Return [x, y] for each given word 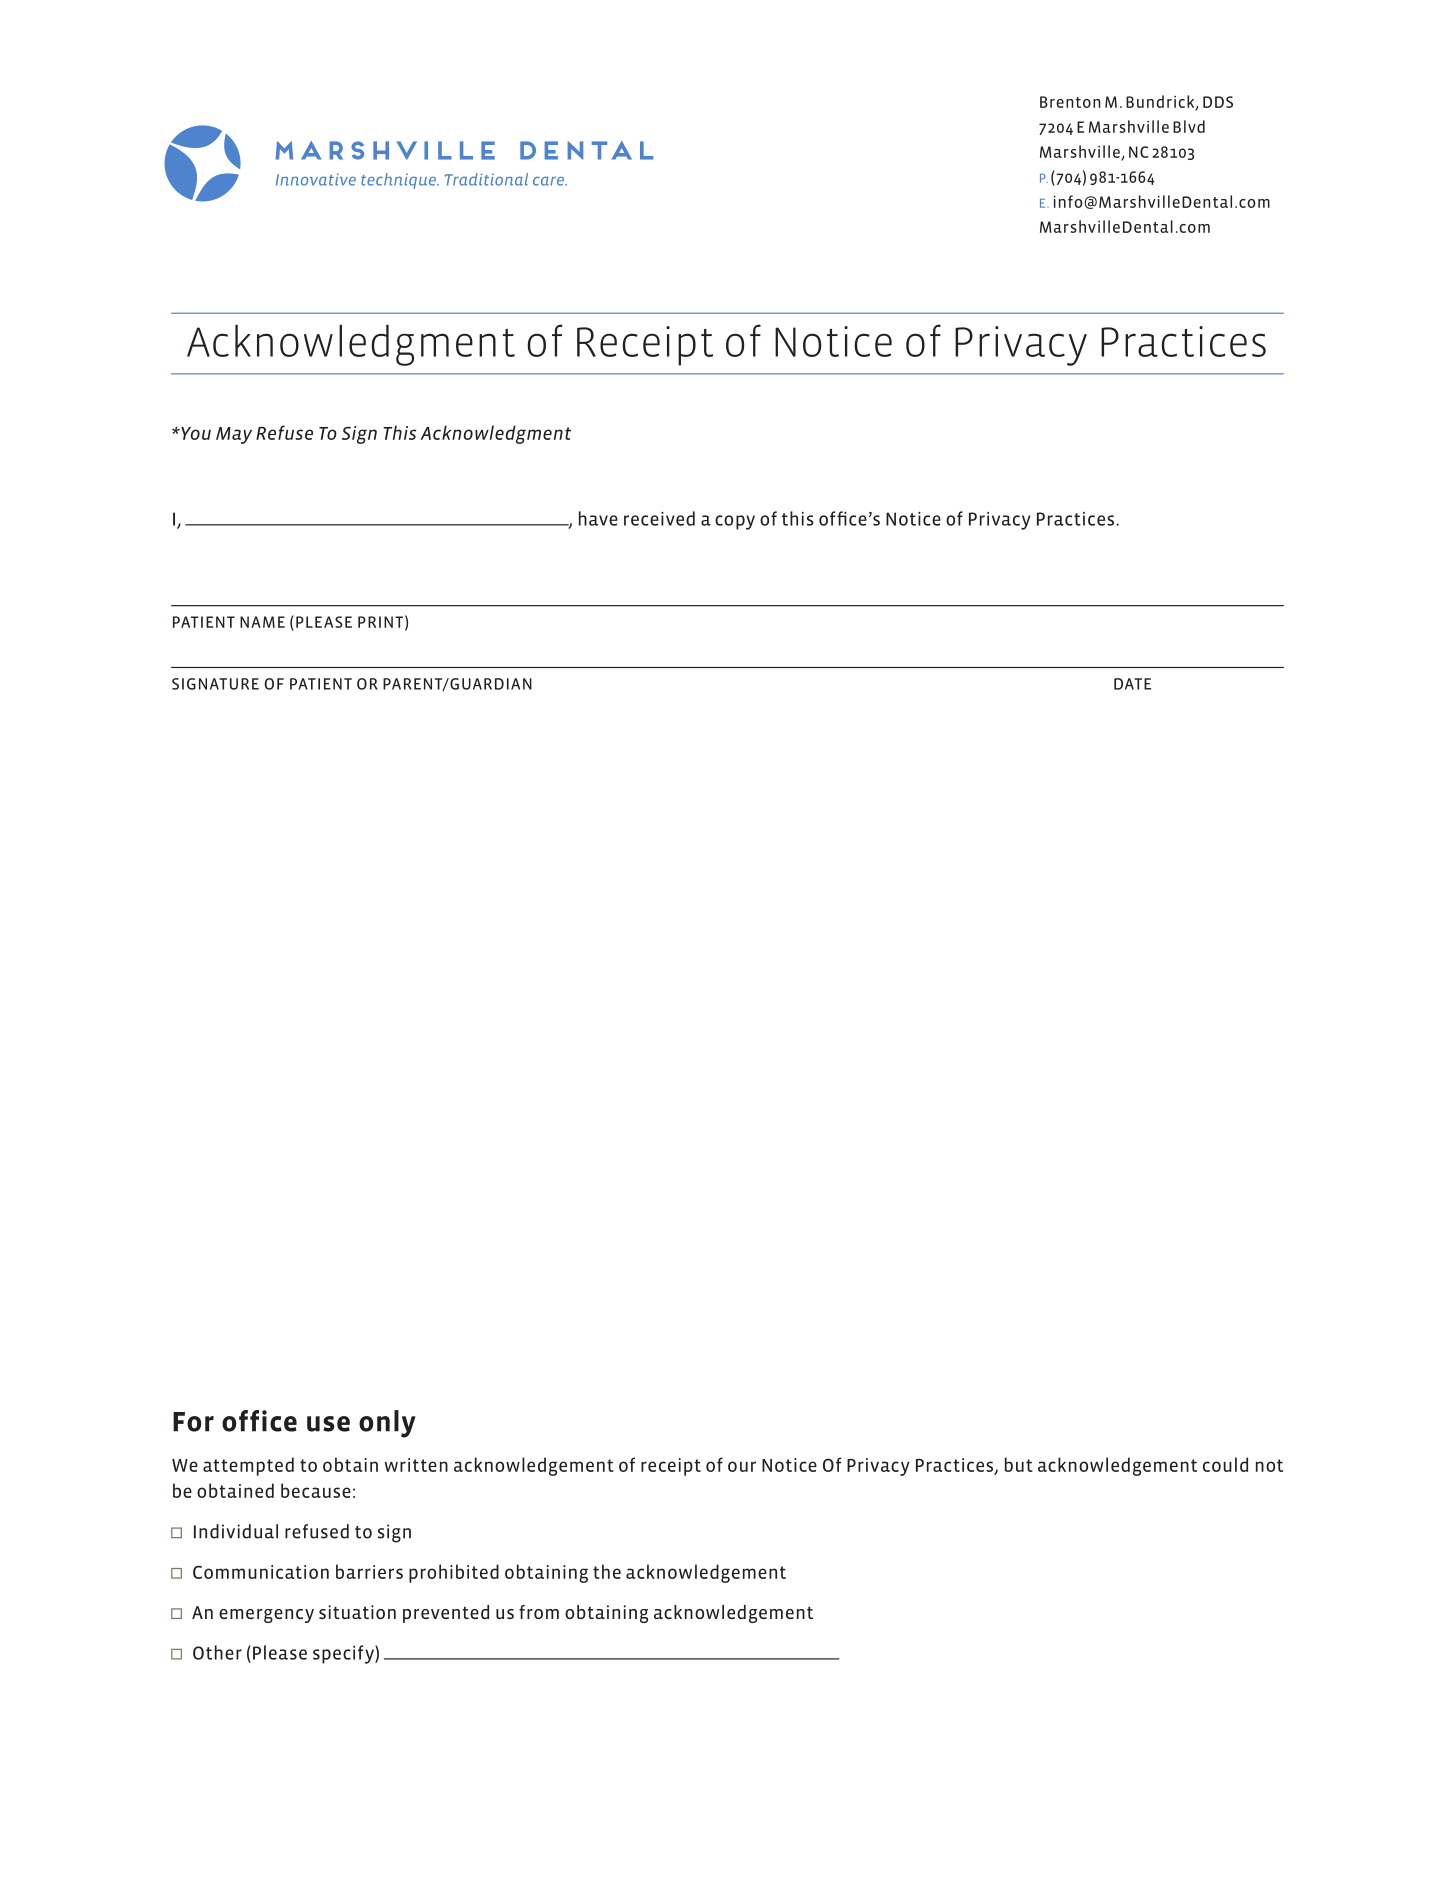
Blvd [1189, 126]
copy [735, 522]
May [234, 435]
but [1019, 1464]
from [539, 1612]
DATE [1132, 684]
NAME [262, 622]
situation [357, 1612]
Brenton [1070, 102]
